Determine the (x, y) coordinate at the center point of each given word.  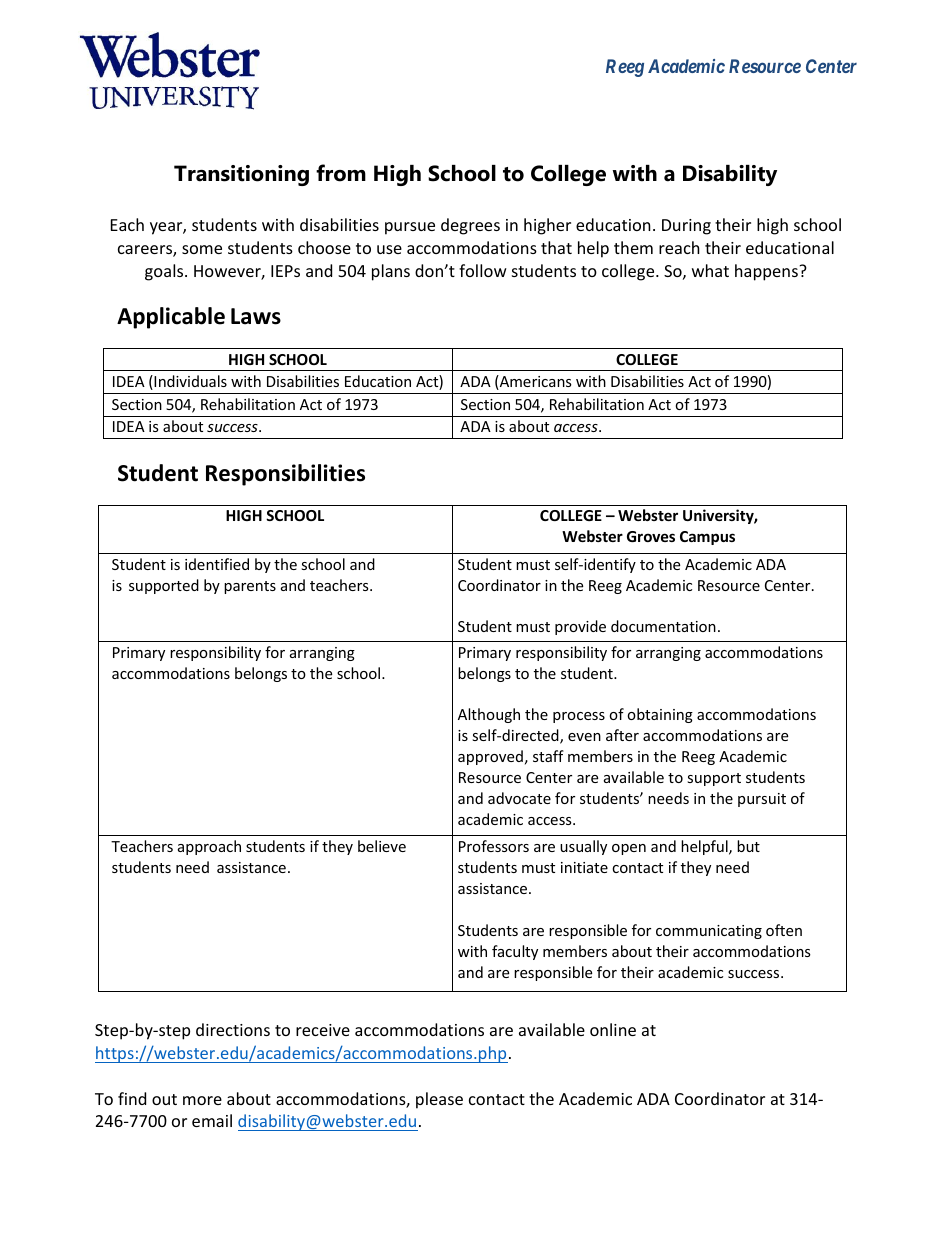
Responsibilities (285, 475)
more (202, 1100)
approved (490, 757)
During (686, 227)
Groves (651, 536)
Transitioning (241, 175)
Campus (707, 538)
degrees (470, 226)
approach (209, 847)
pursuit (762, 800)
